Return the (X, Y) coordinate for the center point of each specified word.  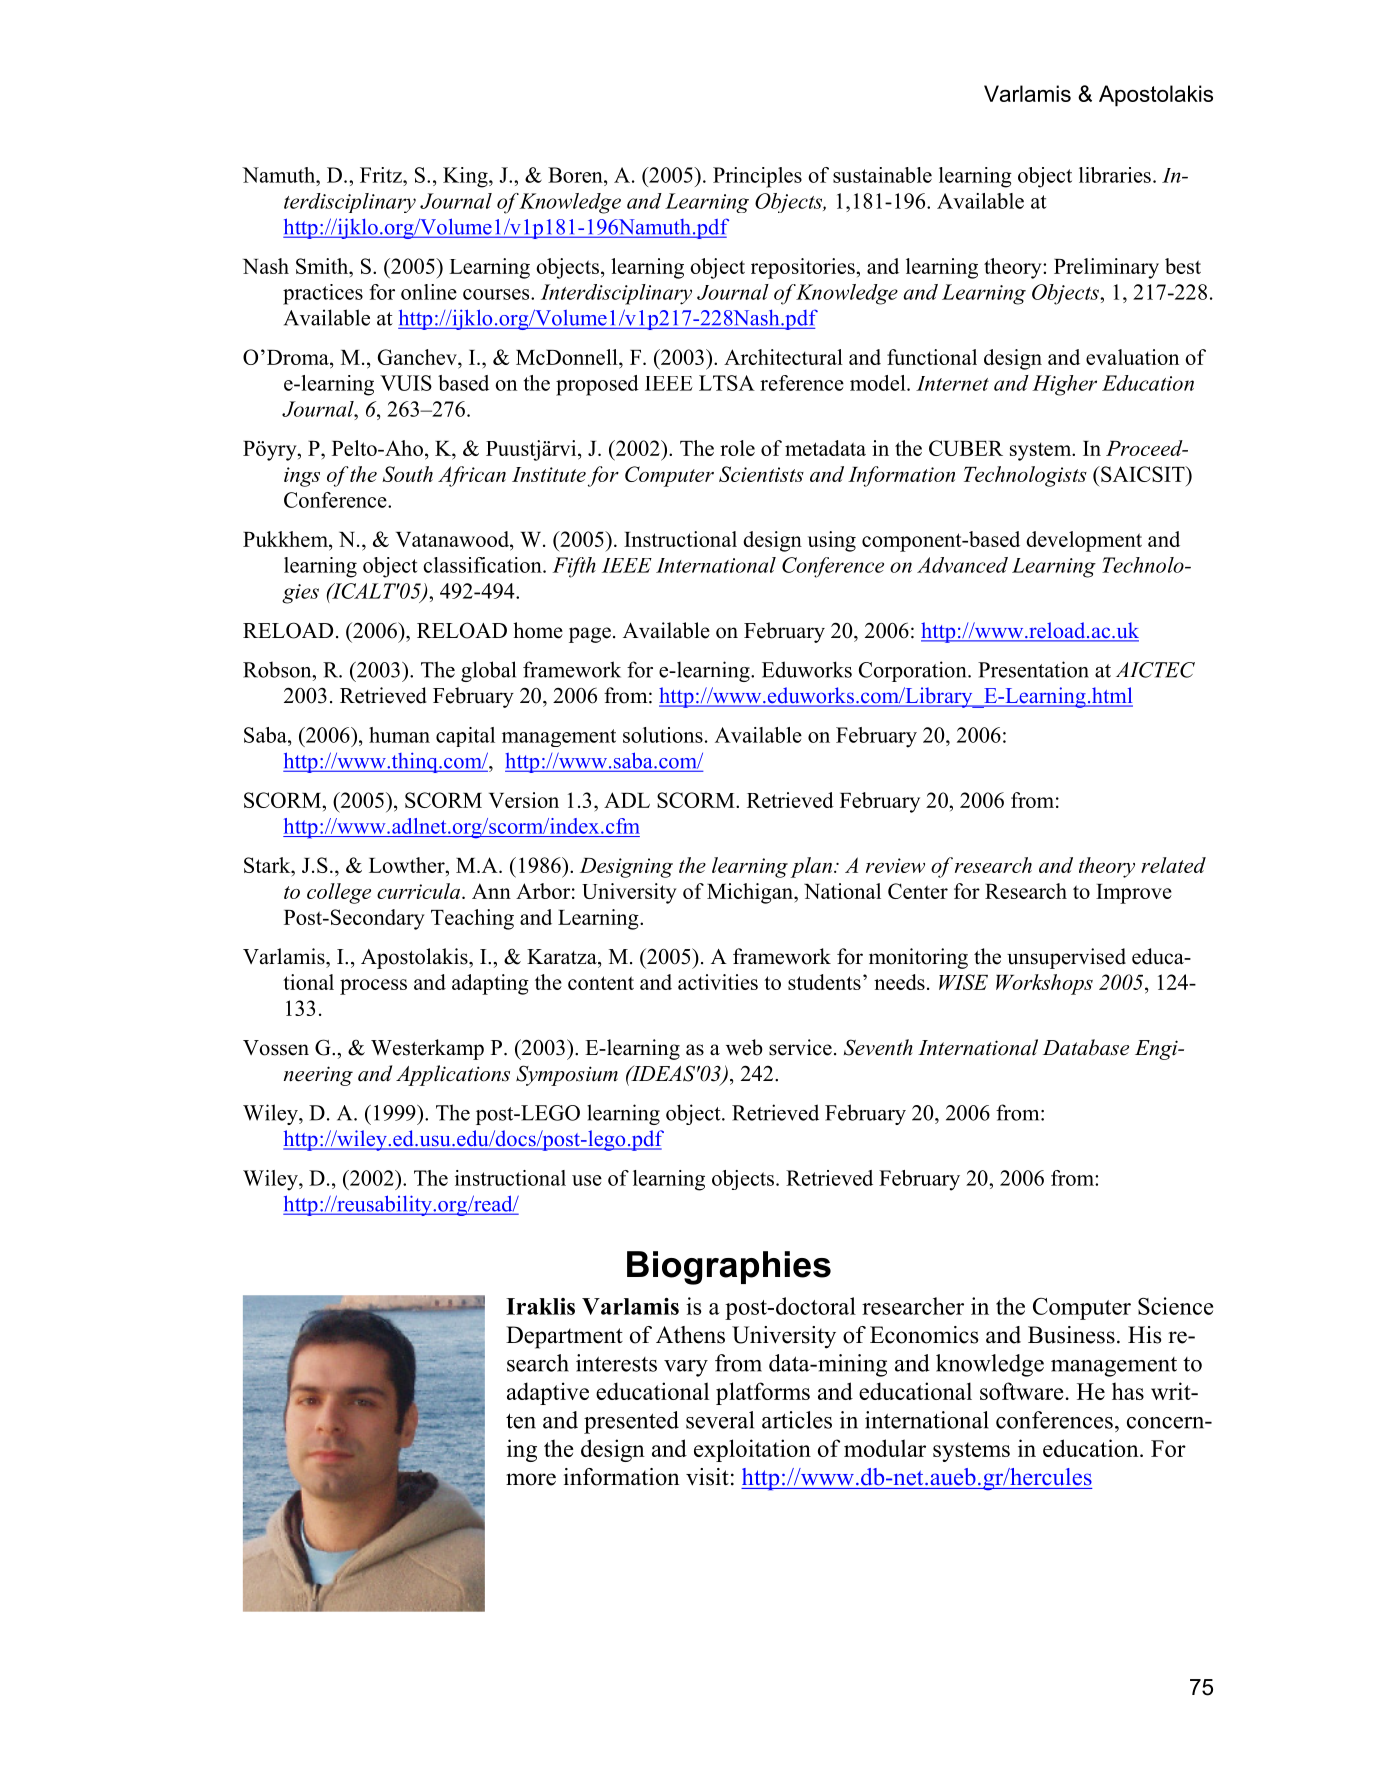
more (531, 1479)
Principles (757, 177)
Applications (453, 1075)
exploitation (752, 1450)
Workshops (1044, 984)
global (488, 671)
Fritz (382, 175)
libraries (1115, 175)
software (1022, 1391)
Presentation (1033, 669)
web (744, 1047)
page (590, 635)
